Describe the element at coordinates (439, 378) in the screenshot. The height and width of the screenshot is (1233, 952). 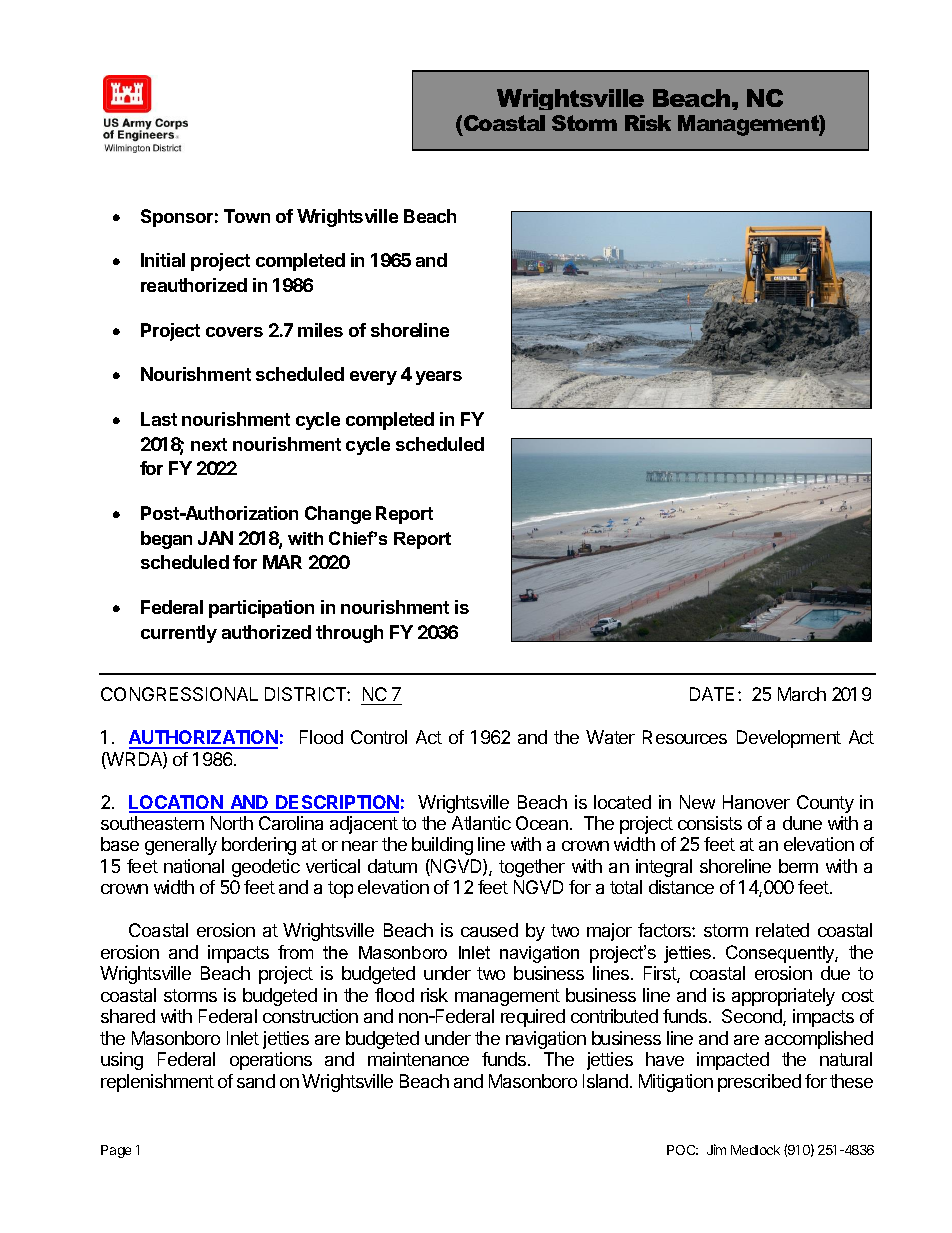
I see `years` at that location.
